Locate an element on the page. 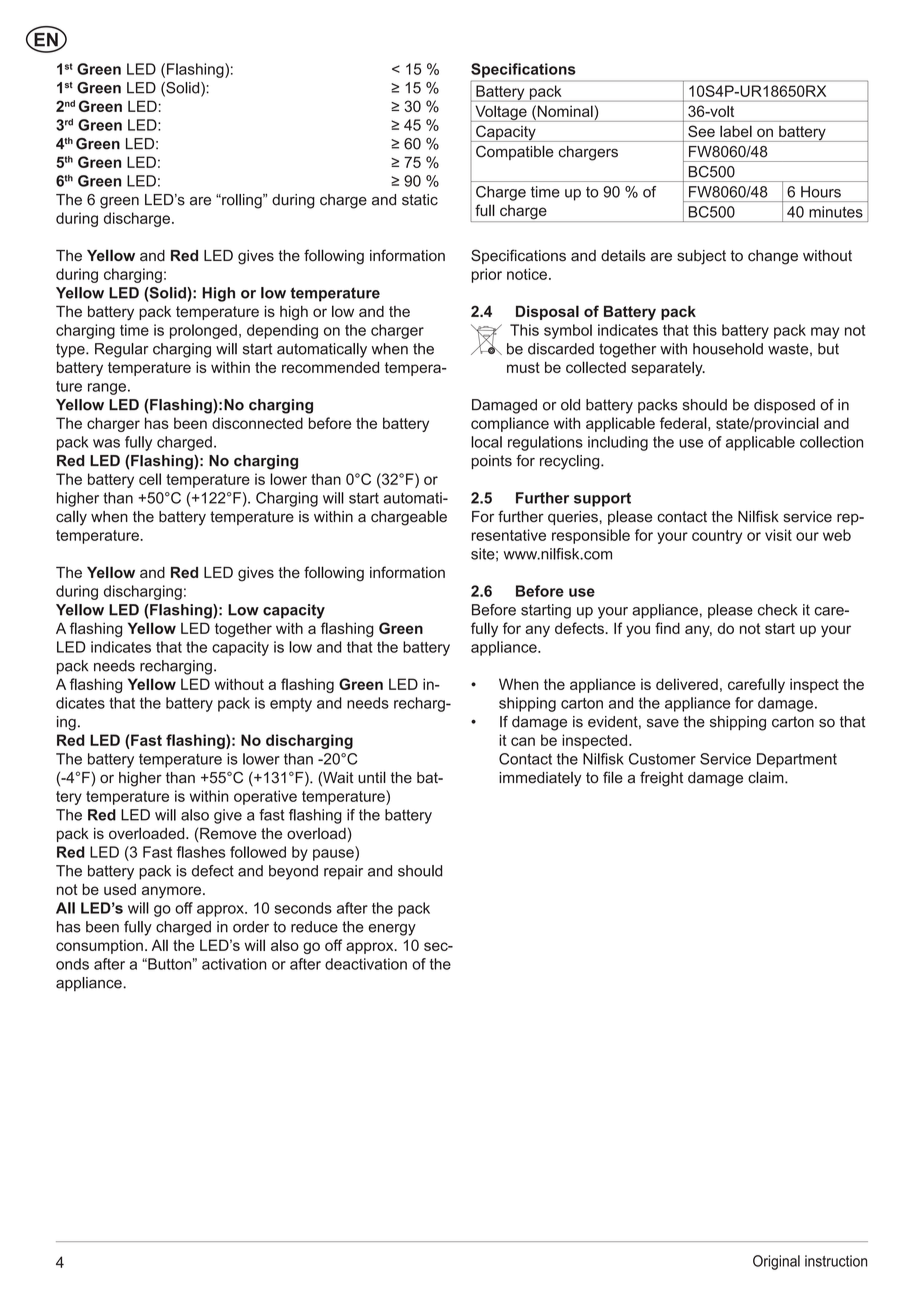 This document has height=1308, width=924. claim is located at coordinates (767, 777).
